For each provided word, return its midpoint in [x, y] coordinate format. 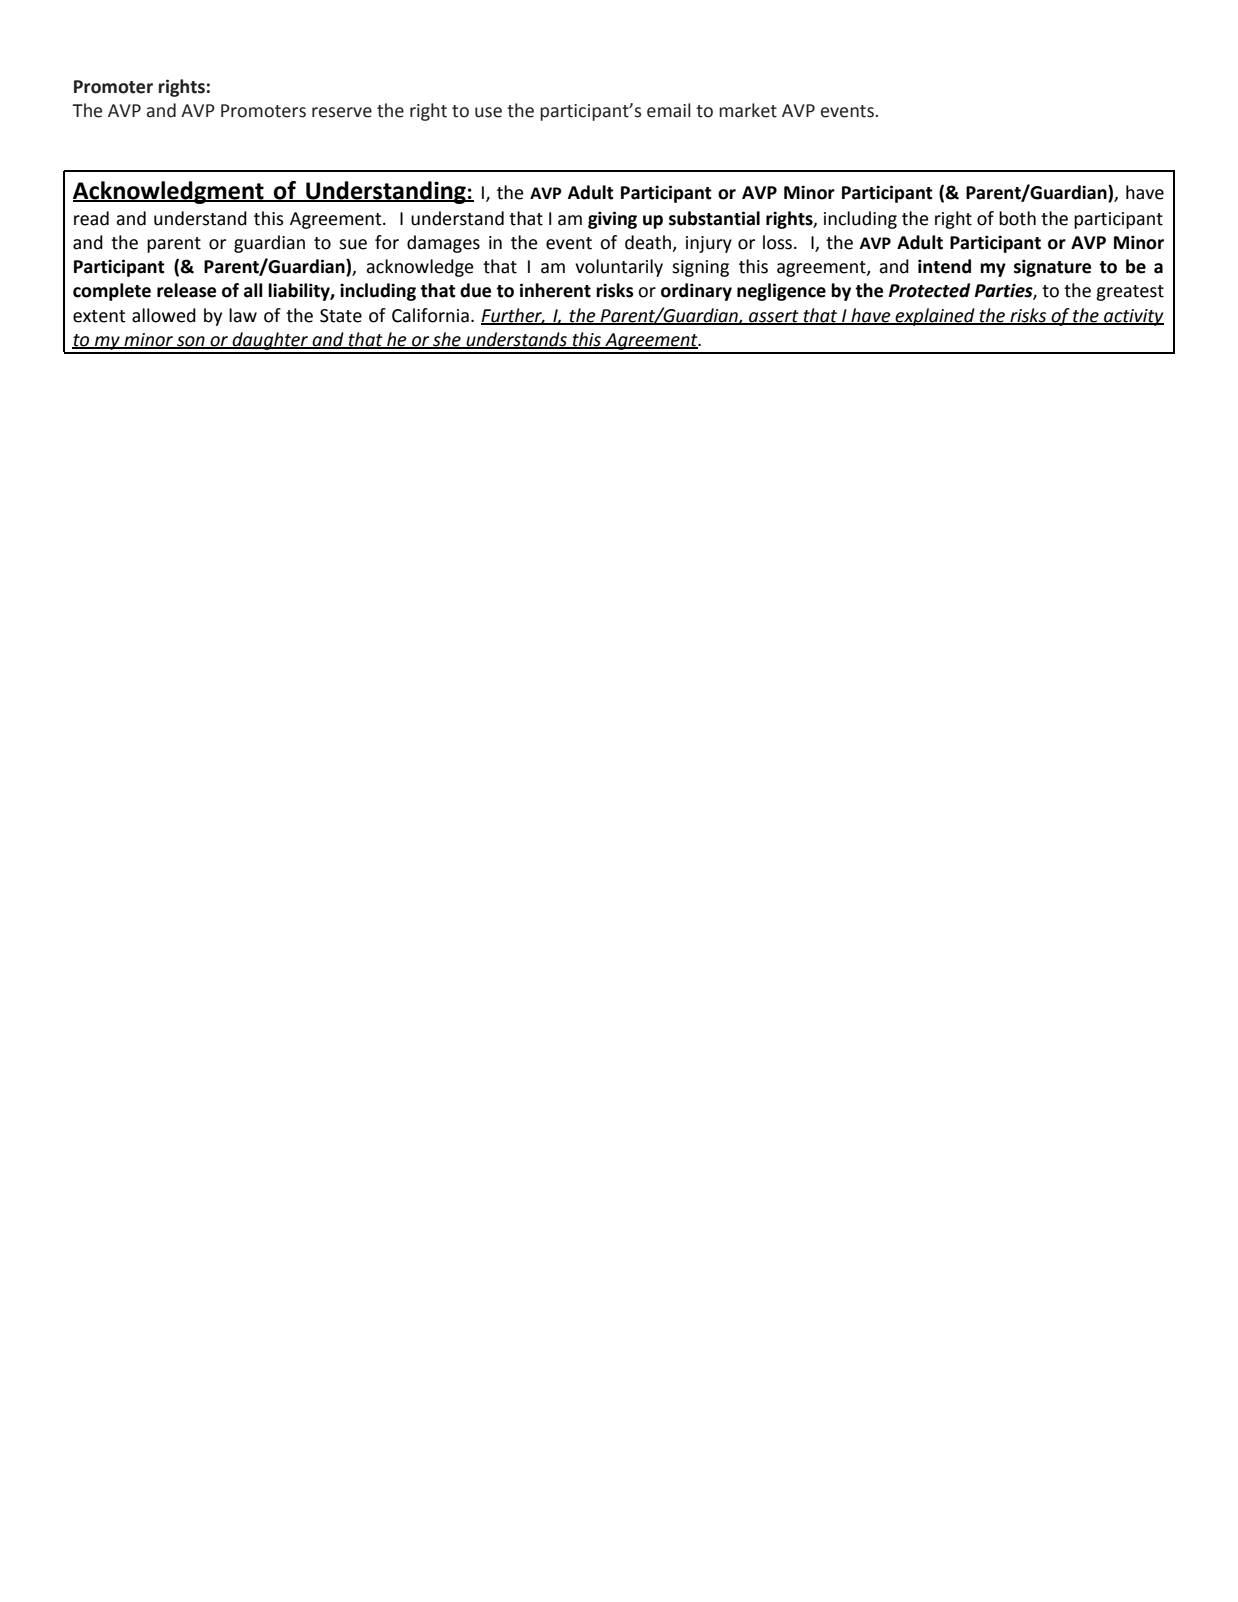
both [1017, 218]
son [191, 342]
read [91, 218]
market [748, 110]
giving [612, 220]
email [669, 110]
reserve [342, 112]
